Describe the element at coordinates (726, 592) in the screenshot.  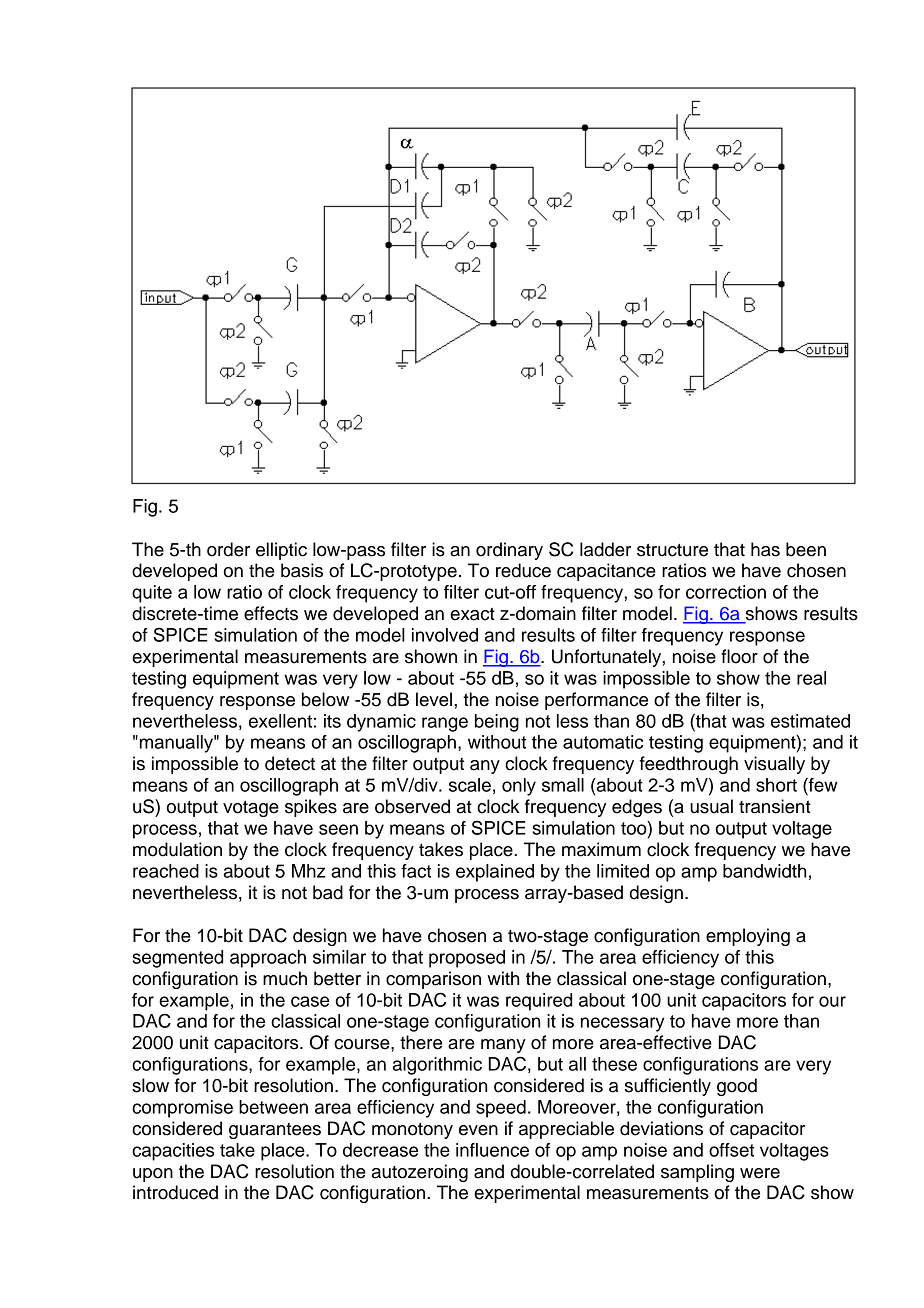
I see `correction` at that location.
